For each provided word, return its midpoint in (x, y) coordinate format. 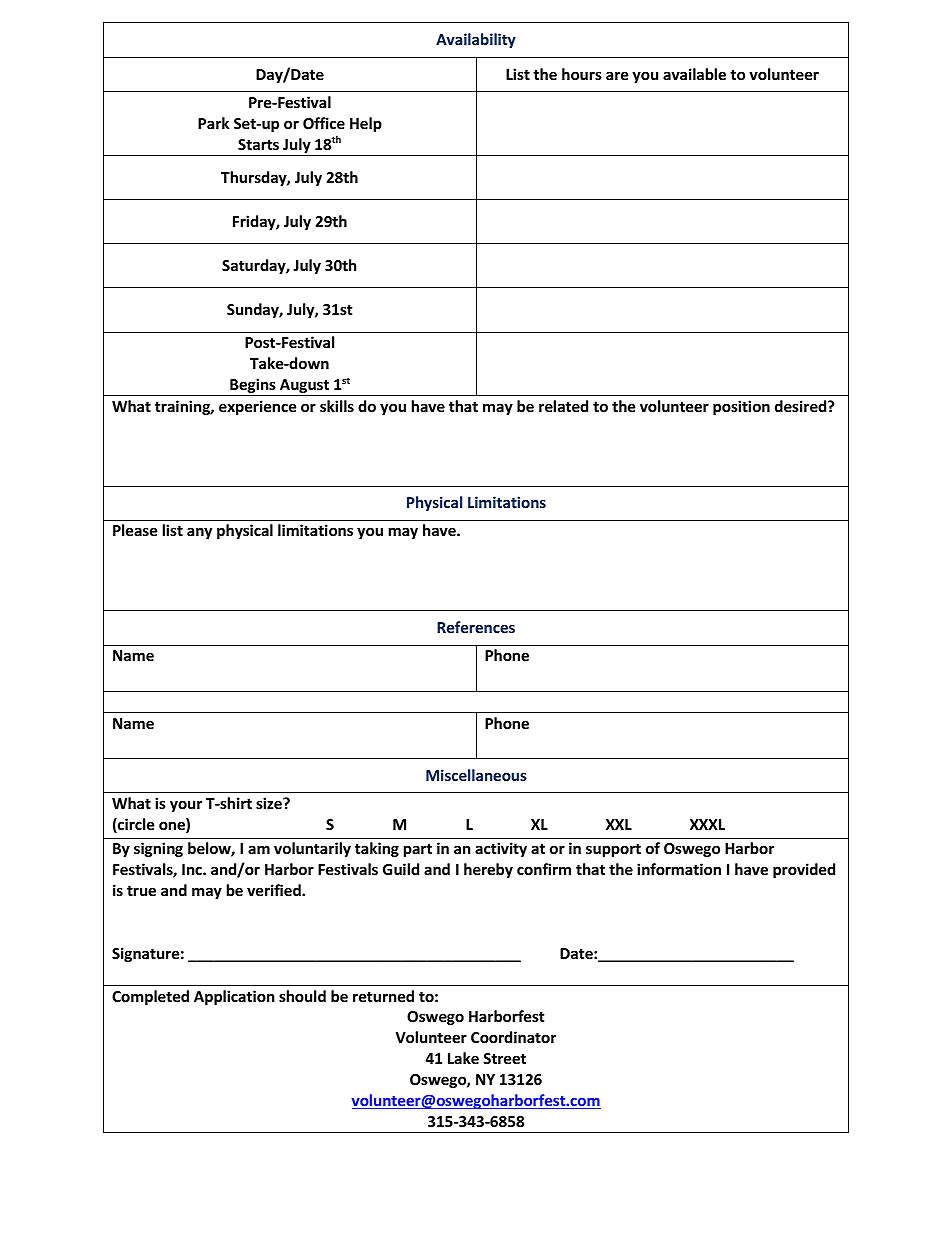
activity (501, 849)
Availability (476, 40)
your (186, 806)
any (199, 533)
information (679, 869)
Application (234, 997)
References (476, 627)
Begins (253, 387)
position (741, 407)
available (694, 74)
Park (213, 123)
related (563, 406)
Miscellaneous (476, 775)
